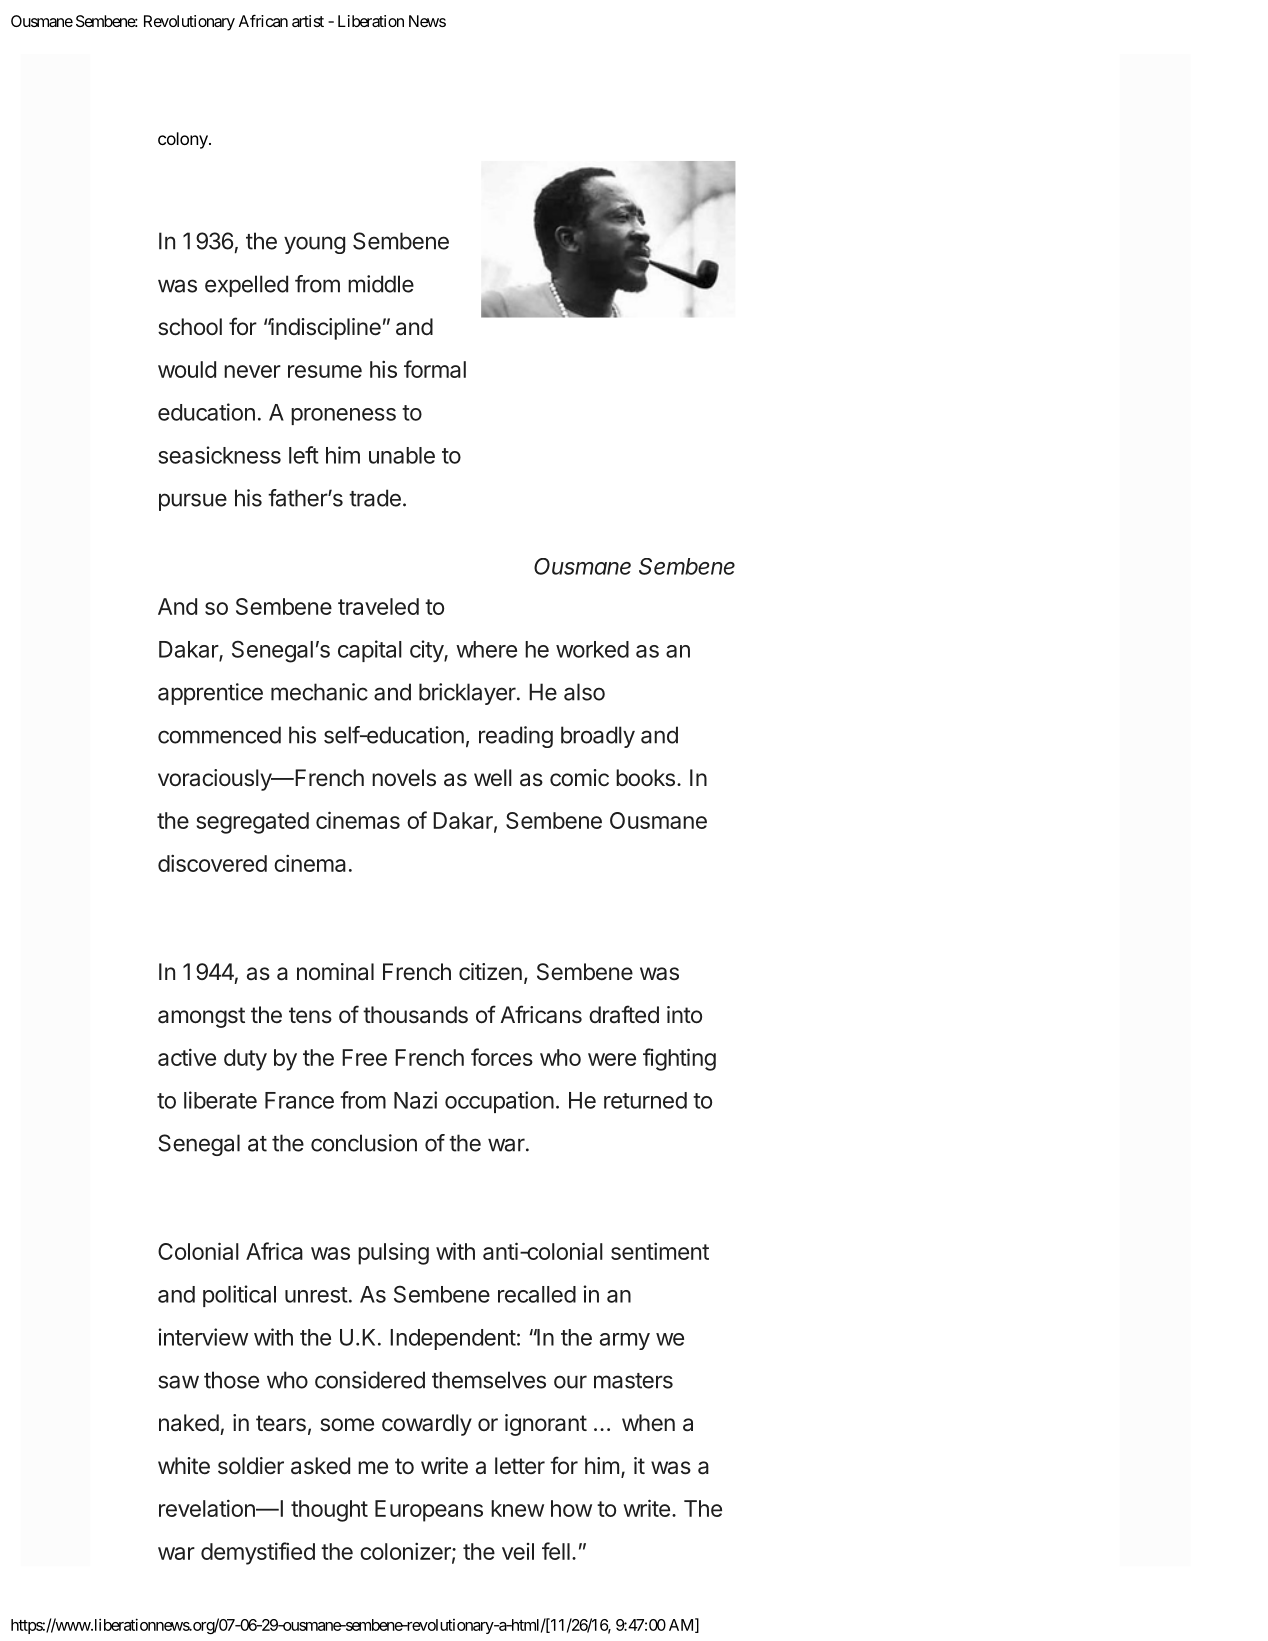 This image has width=1268, height=1641. What do you see at coordinates (251, 1466) in the image?
I see `soldier` at bounding box center [251, 1466].
